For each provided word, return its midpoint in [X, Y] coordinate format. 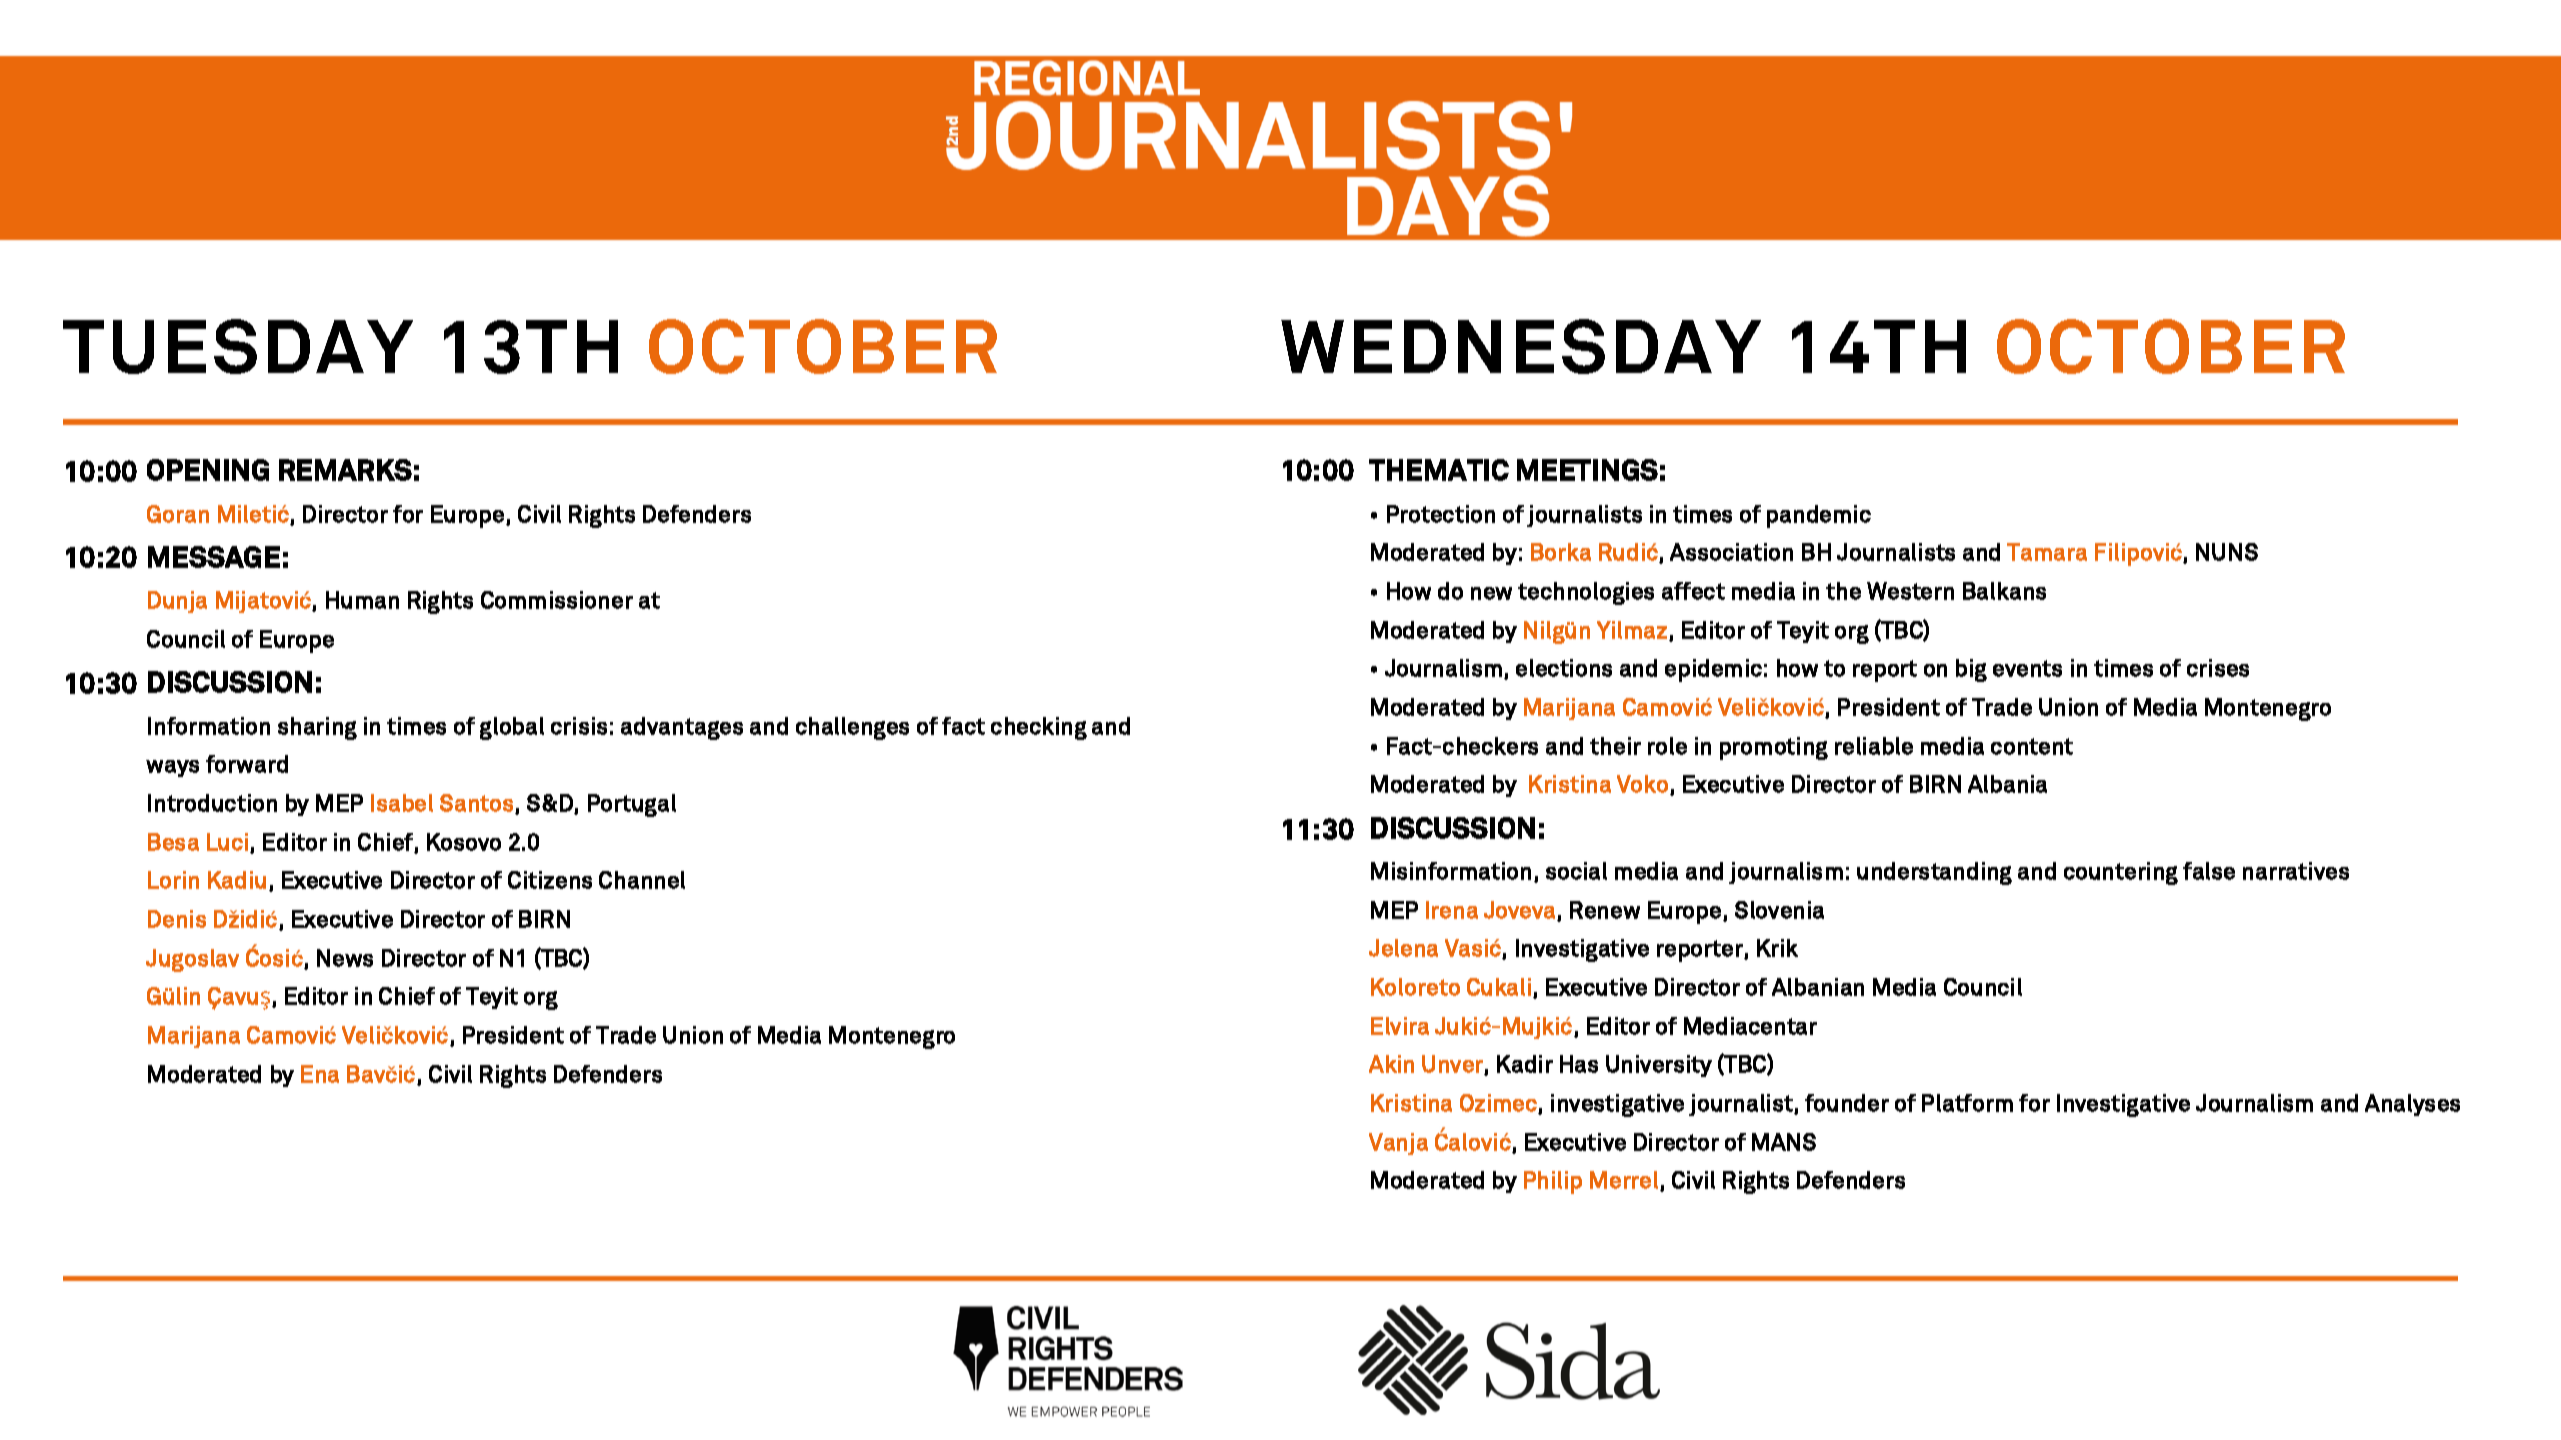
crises [2218, 668]
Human [362, 600]
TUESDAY [238, 346]
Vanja [1398, 1144]
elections [1564, 668]
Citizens [550, 880]
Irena [1452, 910]
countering [2121, 873]
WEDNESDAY [1521, 346]
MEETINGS [1587, 470]
